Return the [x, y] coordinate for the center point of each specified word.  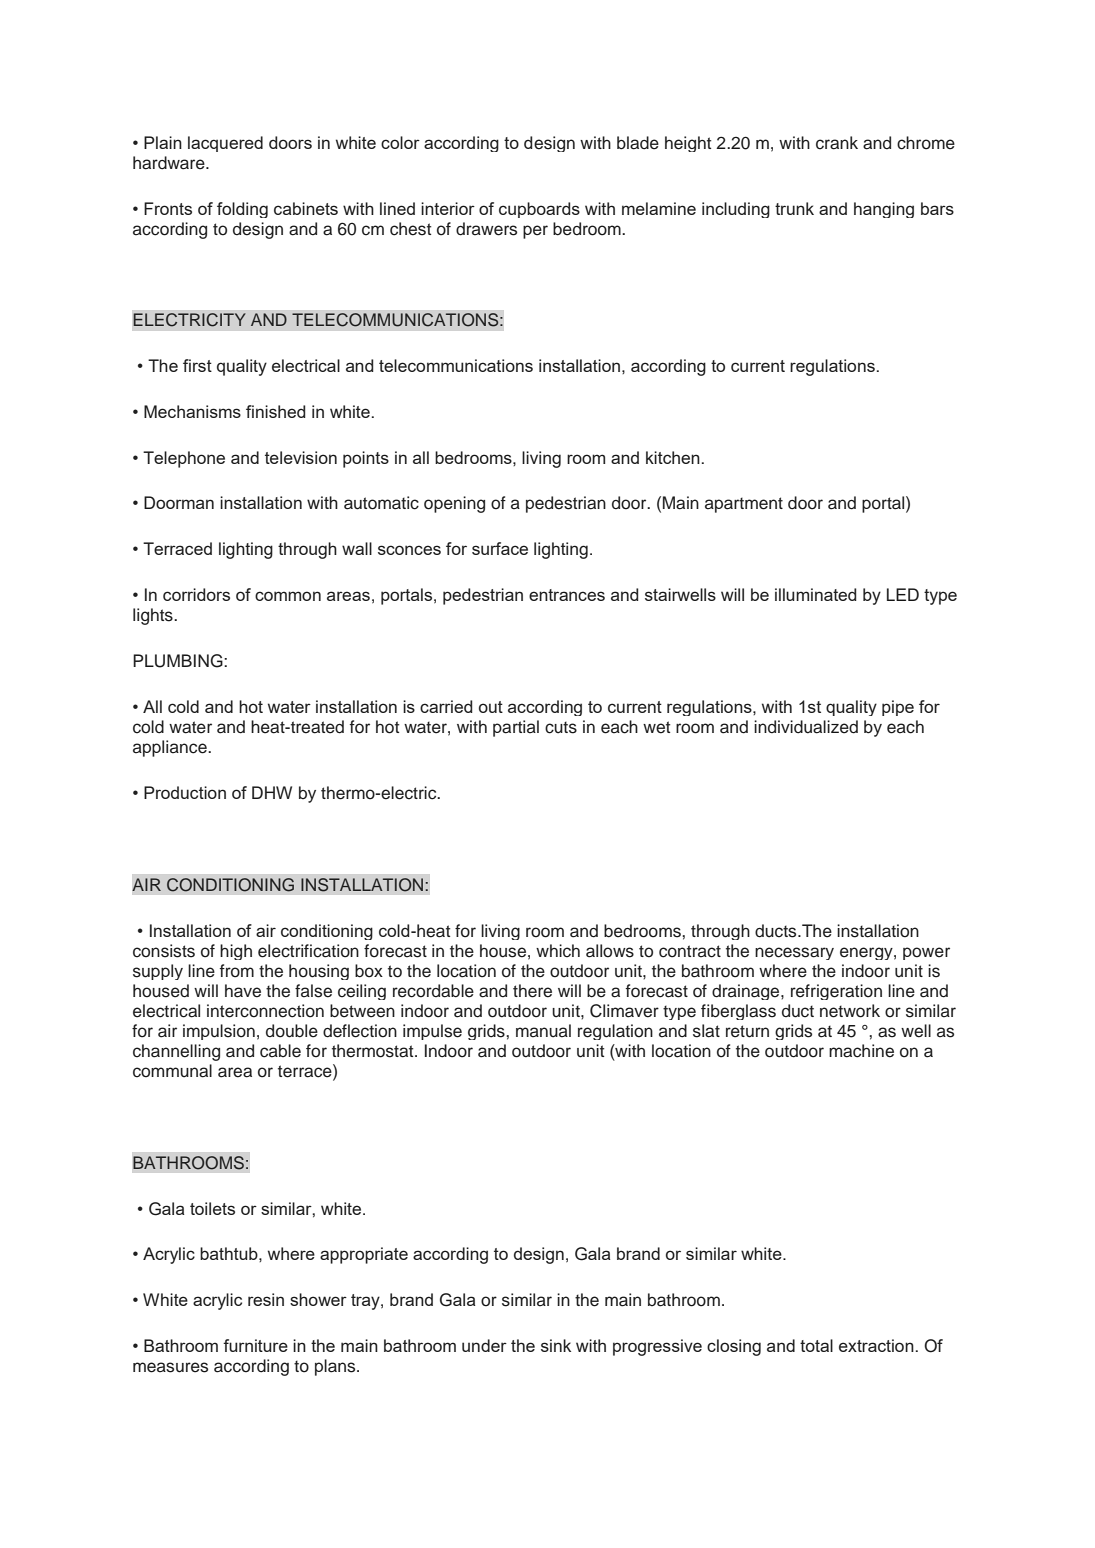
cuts [561, 727]
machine [861, 1051]
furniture [255, 1345]
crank [837, 143]
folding [242, 210]
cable [280, 1051]
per [535, 232]
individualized [806, 727]
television [301, 457]
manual [543, 1031]
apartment [744, 505]
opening [454, 504]
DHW [272, 792]
